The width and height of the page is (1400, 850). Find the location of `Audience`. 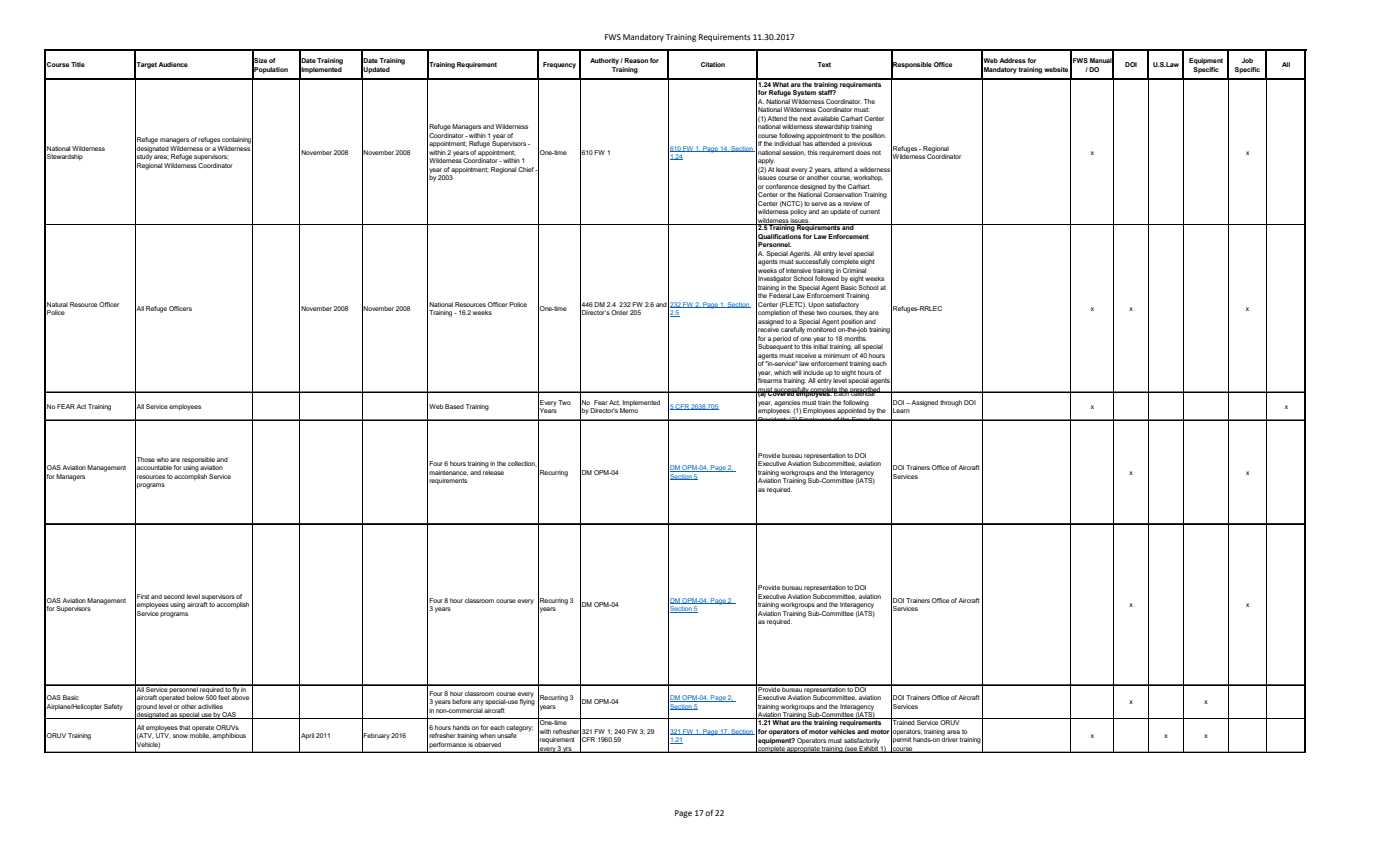

Audience is located at coordinates (173, 64).
